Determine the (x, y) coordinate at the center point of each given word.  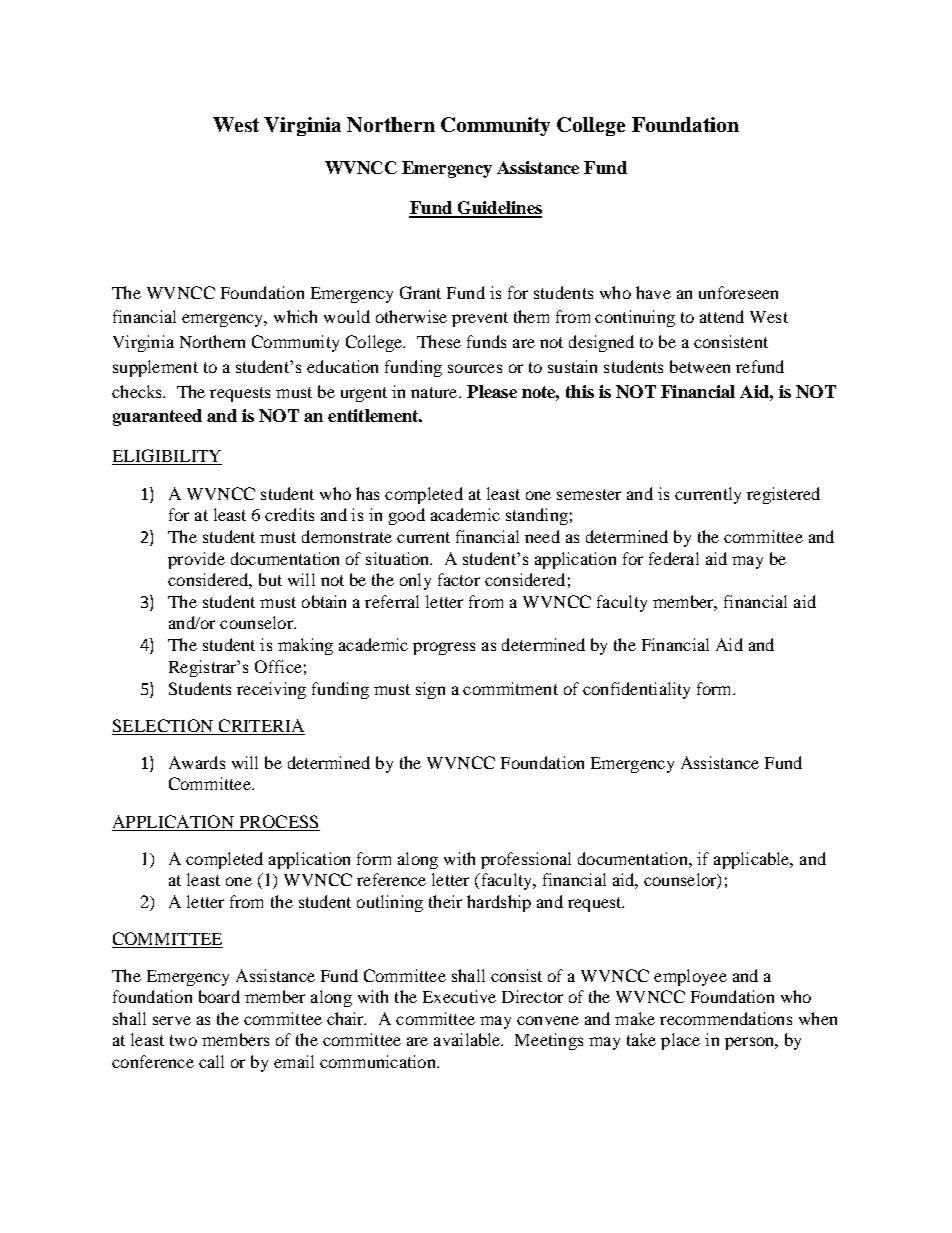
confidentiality (636, 690)
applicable (753, 860)
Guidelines (498, 209)
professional (526, 860)
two (183, 1040)
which (295, 316)
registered (783, 495)
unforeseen (738, 292)
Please (492, 391)
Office (278, 666)
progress (444, 648)
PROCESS (279, 821)
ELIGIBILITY (167, 457)
